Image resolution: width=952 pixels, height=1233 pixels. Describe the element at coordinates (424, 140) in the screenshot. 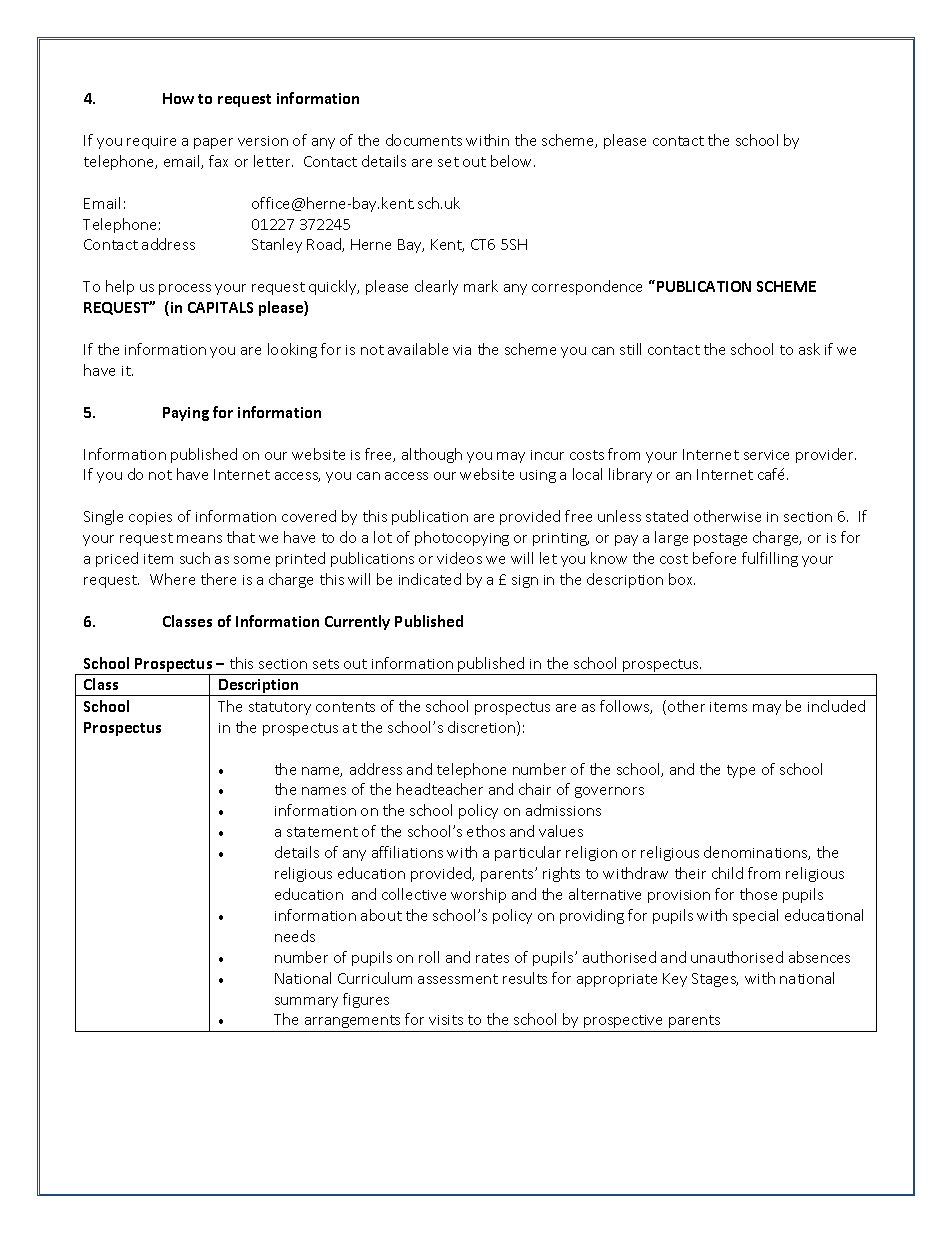

I see `documents` at that location.
